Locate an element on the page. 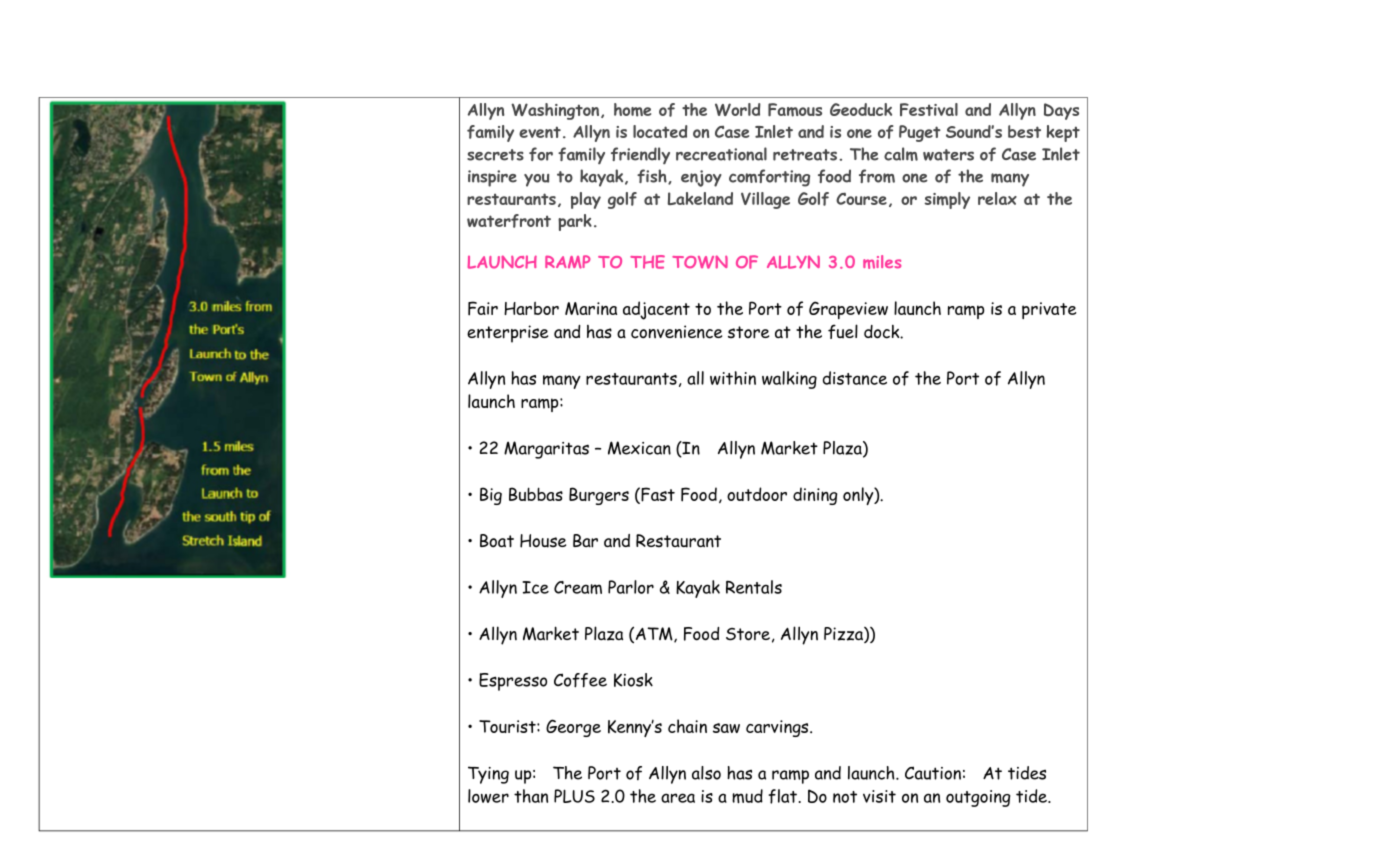 The width and height of the image is (1400, 850). flat is located at coordinates (784, 796).
